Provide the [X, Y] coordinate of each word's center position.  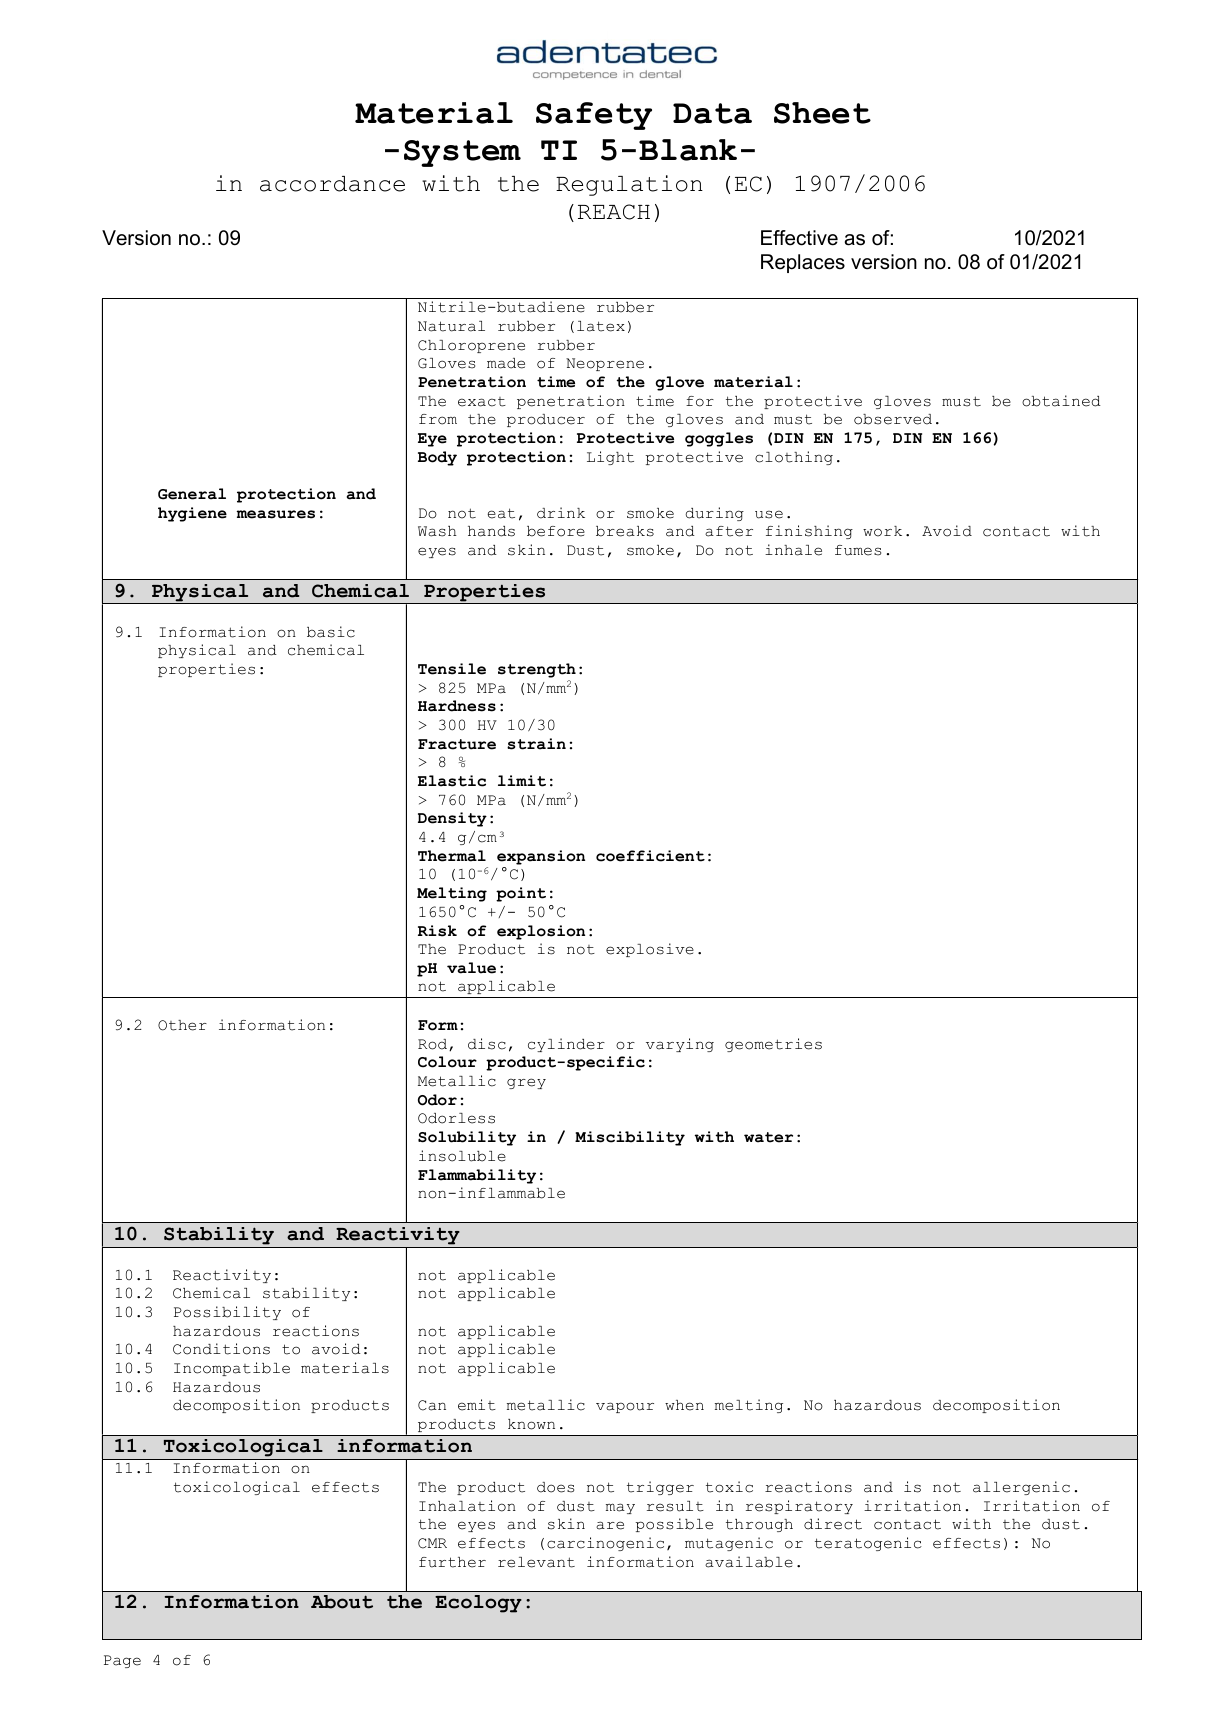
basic [331, 632]
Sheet [822, 113]
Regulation [629, 185]
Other [182, 1025]
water [768, 1137]
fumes [858, 550]
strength [537, 670]
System [462, 153]
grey [526, 1083]
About [342, 1602]
